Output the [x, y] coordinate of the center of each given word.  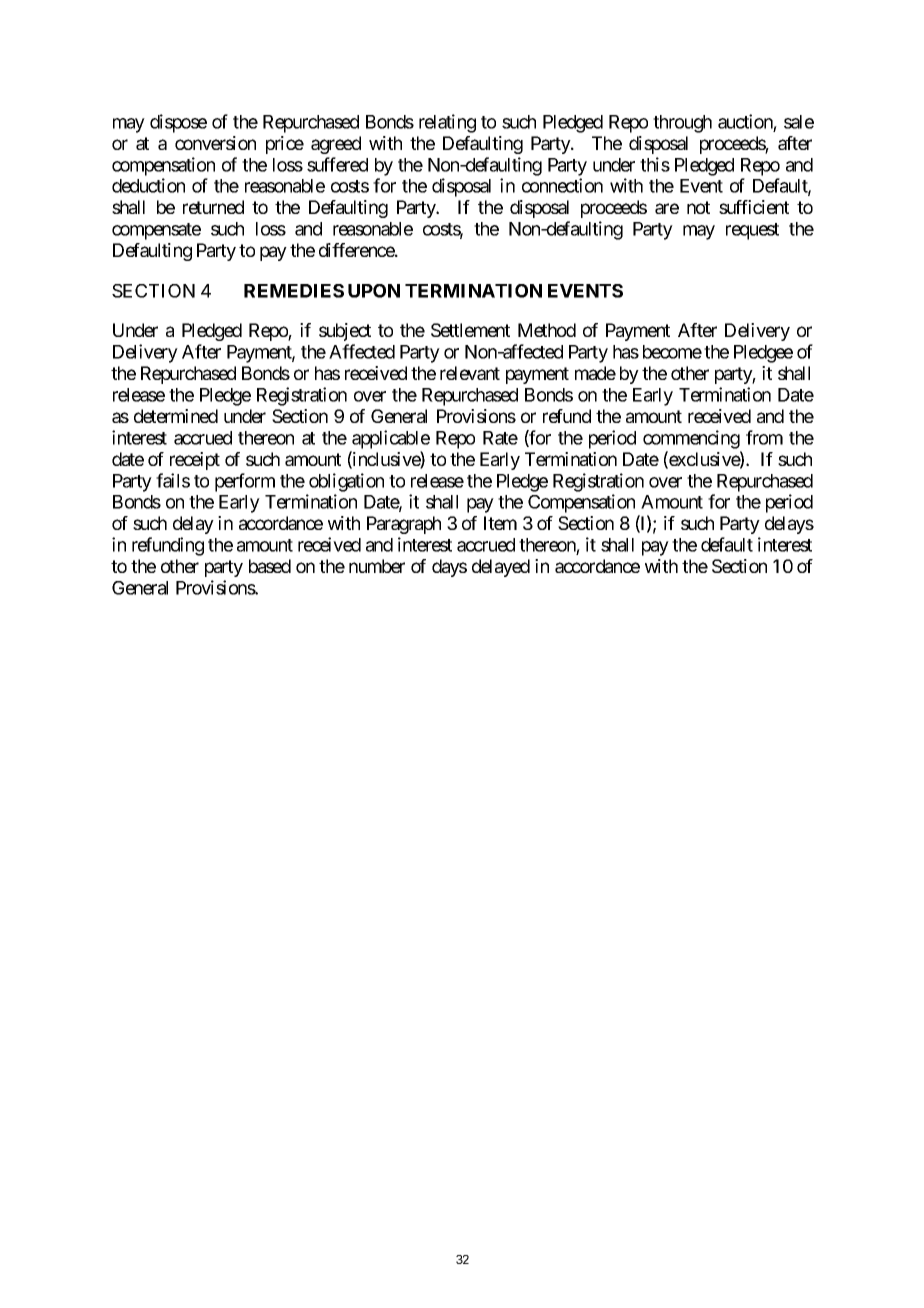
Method [547, 330]
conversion [215, 143]
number [377, 566]
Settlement [470, 330]
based [270, 566]
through [682, 124]
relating [447, 123]
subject [345, 332]
